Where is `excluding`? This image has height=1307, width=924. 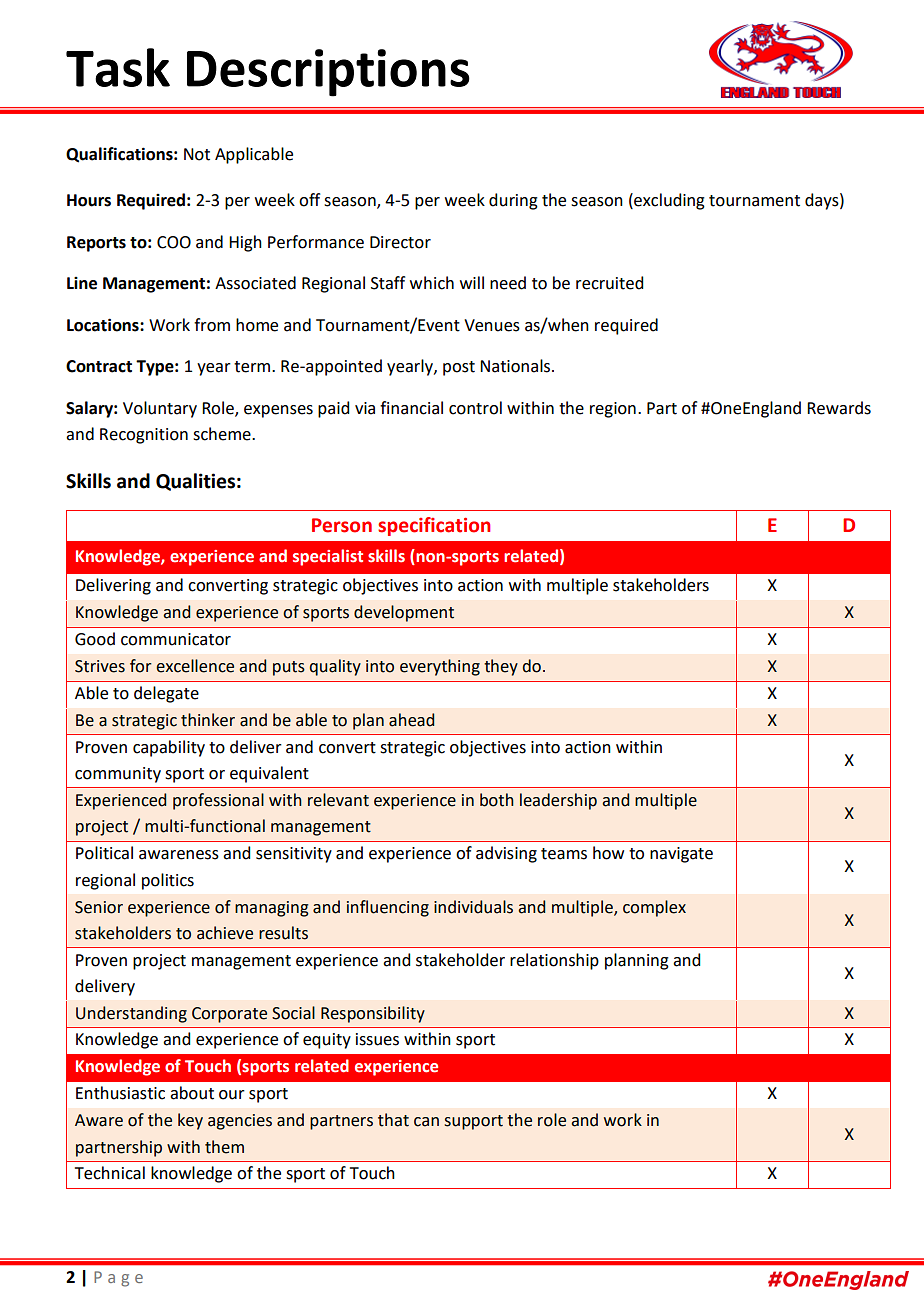 excluding is located at coordinates (668, 201).
